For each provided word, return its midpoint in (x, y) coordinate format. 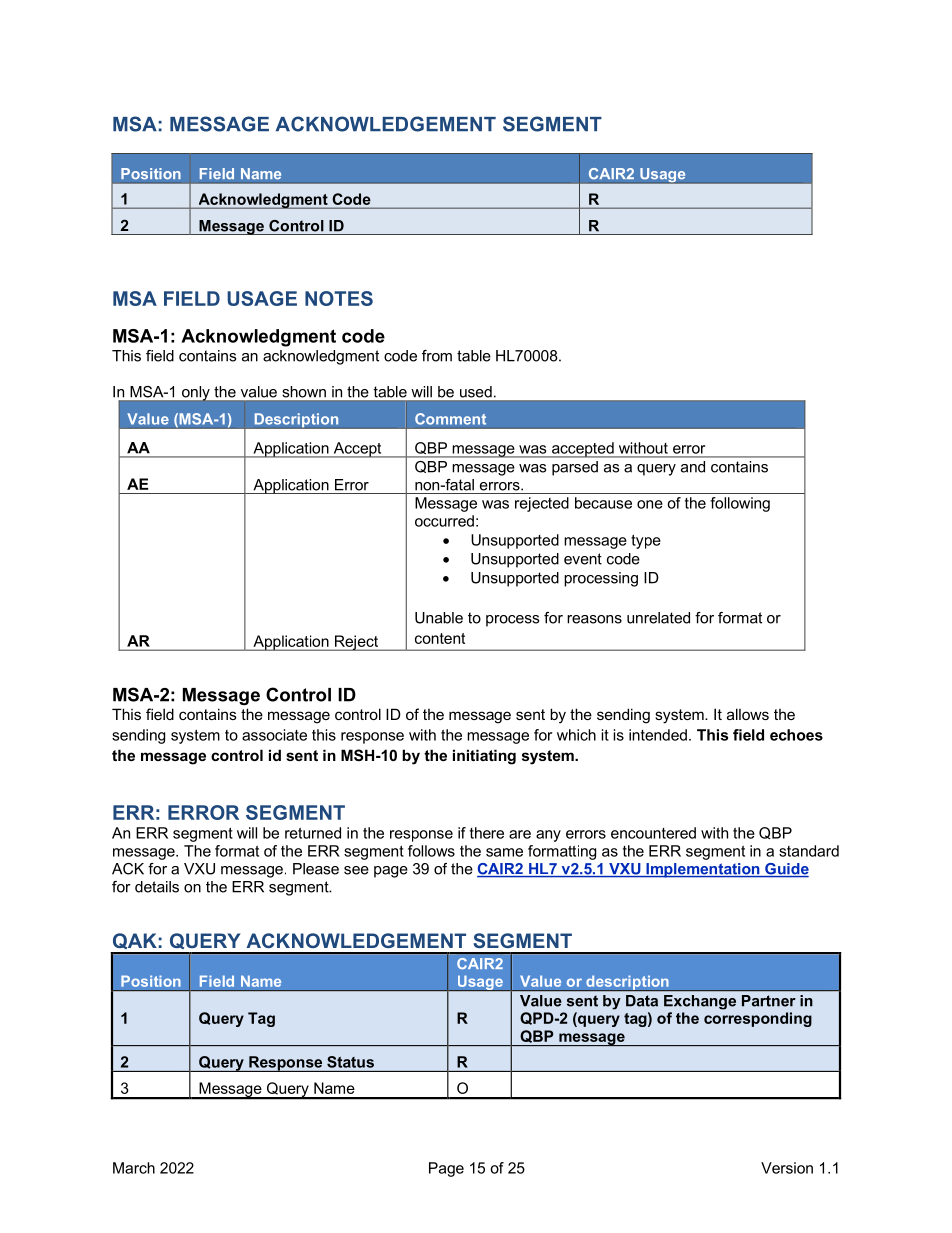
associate (274, 735)
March (134, 1168)
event (583, 559)
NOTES (339, 298)
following (740, 504)
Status (350, 1062)
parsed (575, 468)
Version (787, 1168)
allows (748, 714)
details (157, 887)
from (437, 356)
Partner (769, 1001)
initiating (484, 757)
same (504, 852)
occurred (444, 521)
